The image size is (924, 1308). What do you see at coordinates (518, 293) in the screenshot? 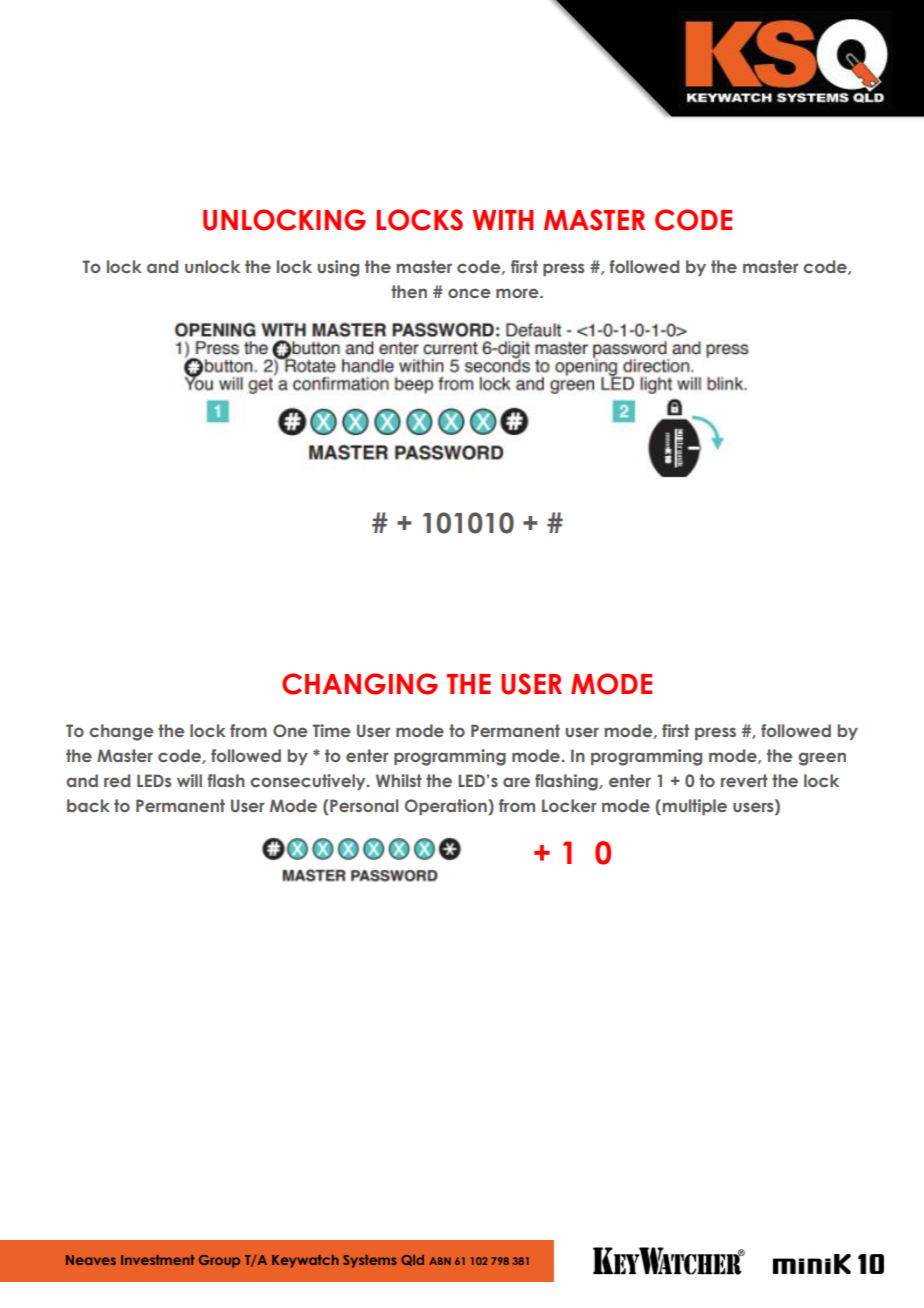
I see `more` at bounding box center [518, 293].
